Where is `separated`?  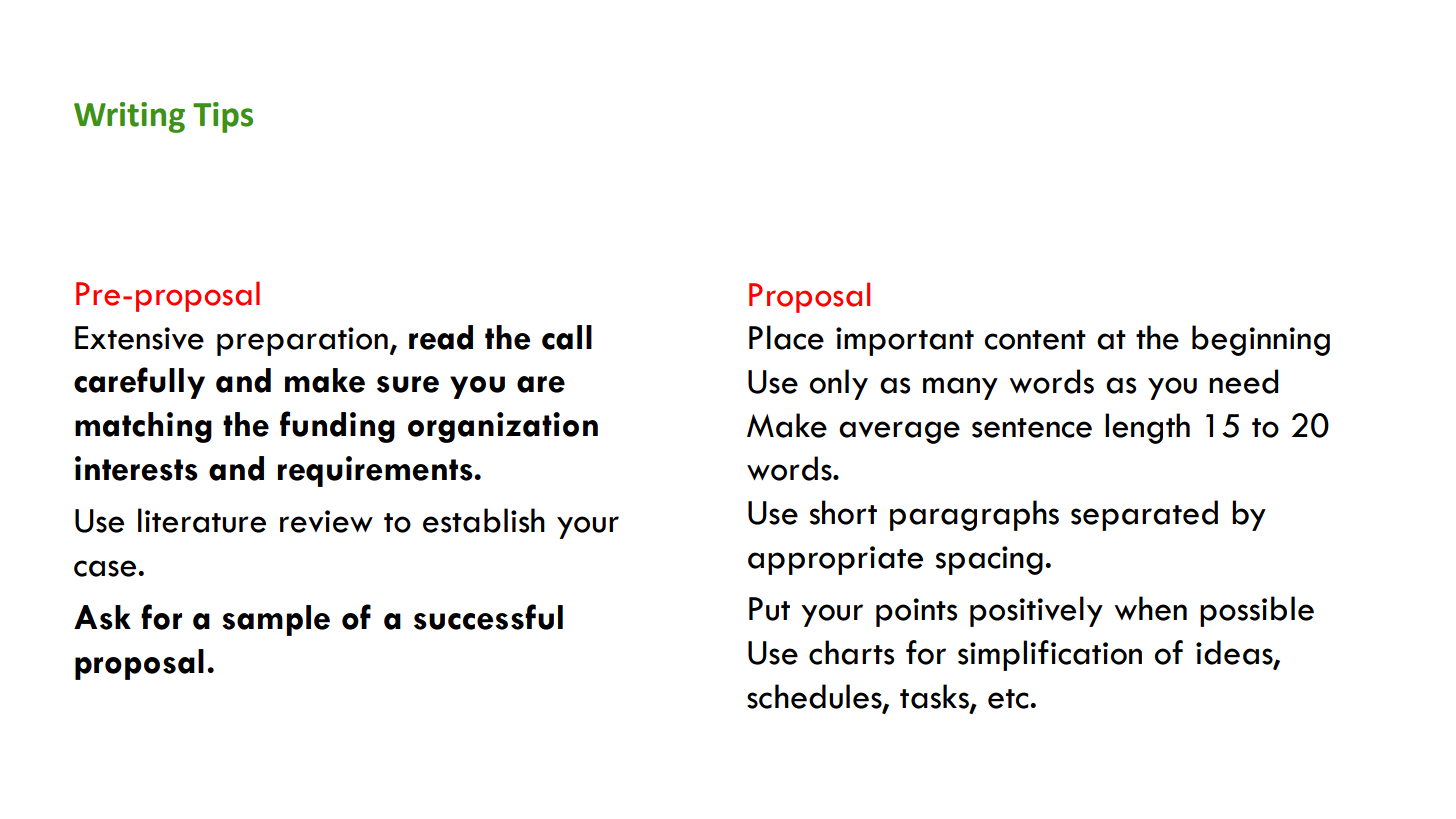 separated is located at coordinates (1144, 515).
